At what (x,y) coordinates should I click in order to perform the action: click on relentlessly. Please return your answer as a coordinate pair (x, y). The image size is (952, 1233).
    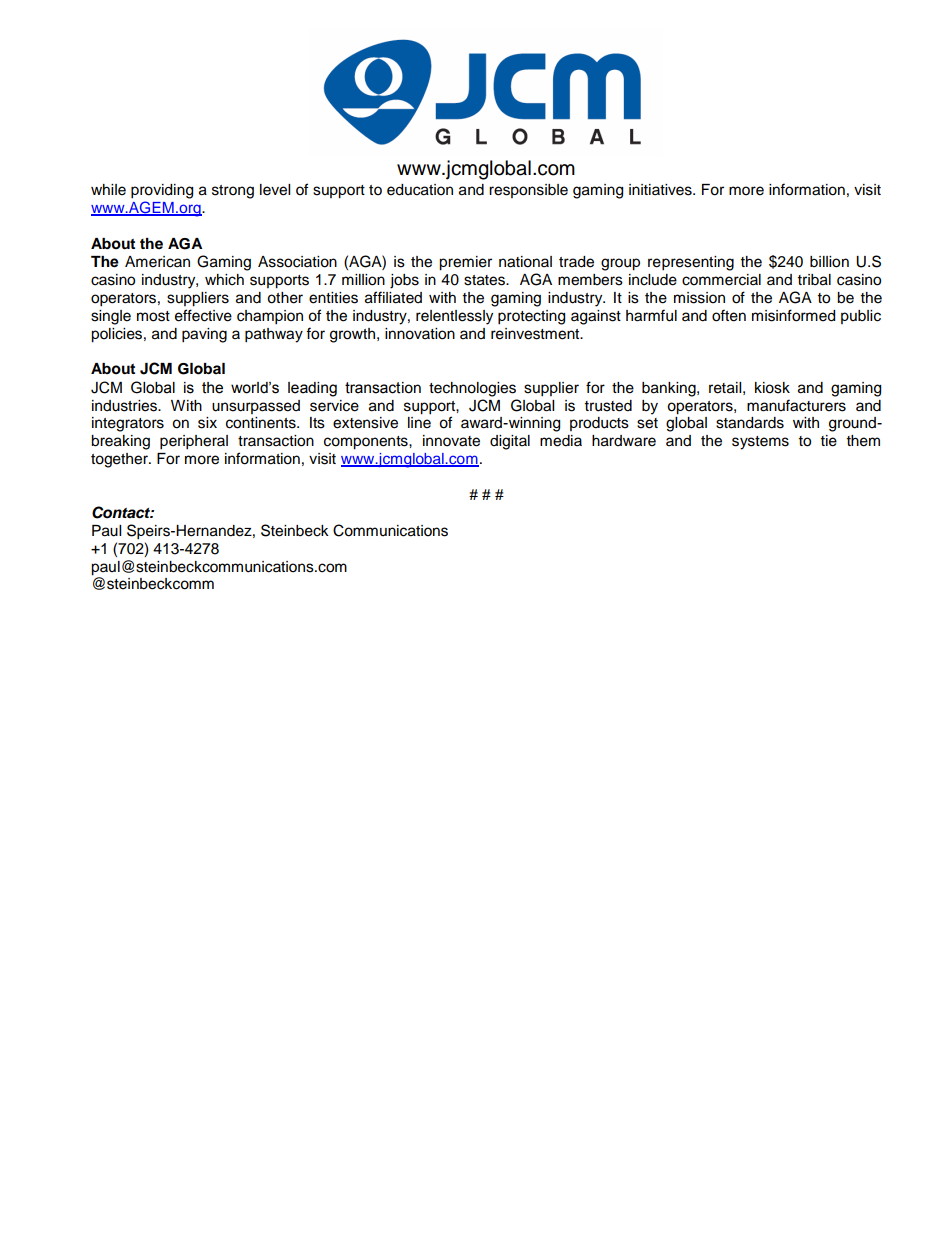
    Looking at the image, I should click on (454, 317).
